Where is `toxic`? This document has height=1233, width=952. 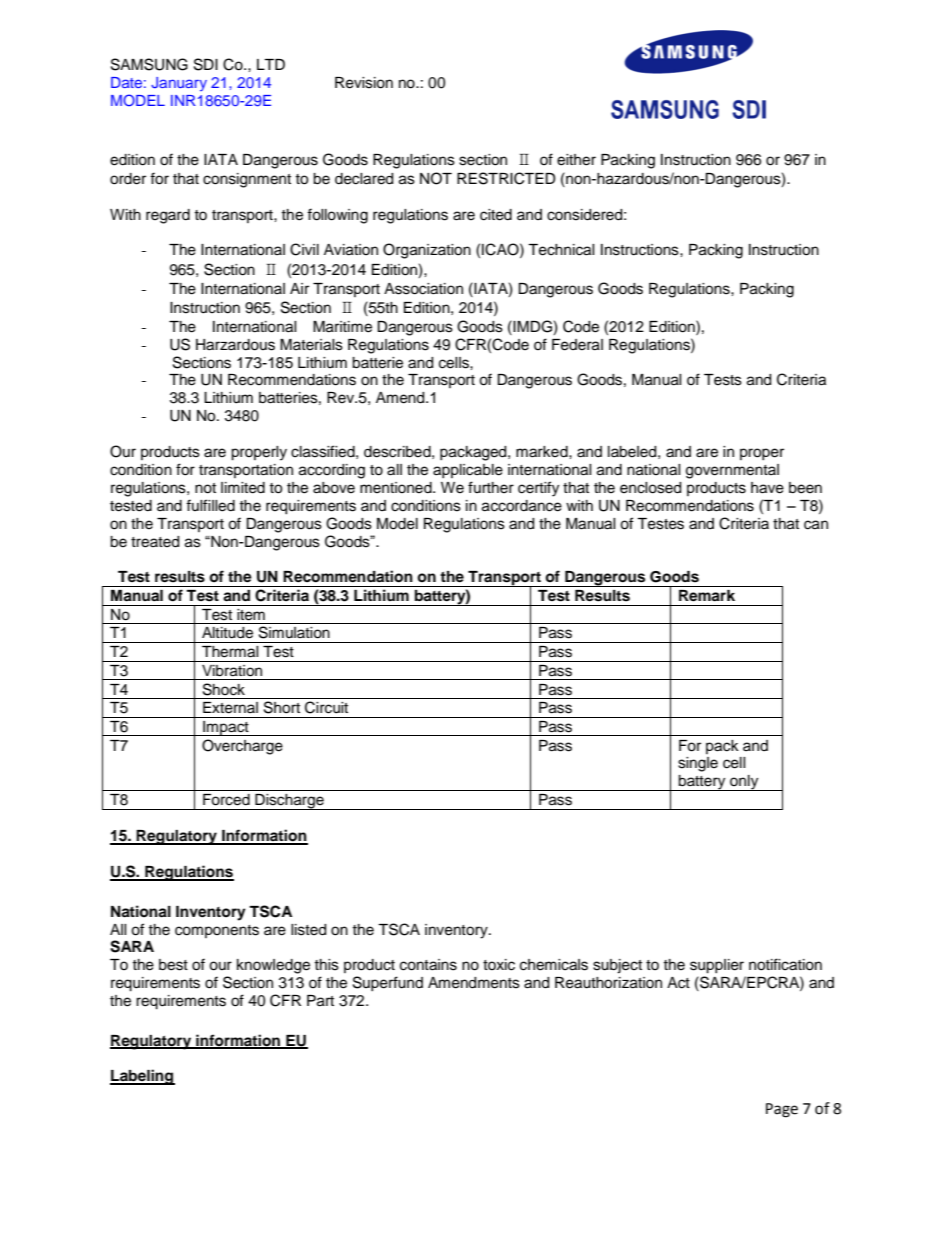
toxic is located at coordinates (499, 965).
